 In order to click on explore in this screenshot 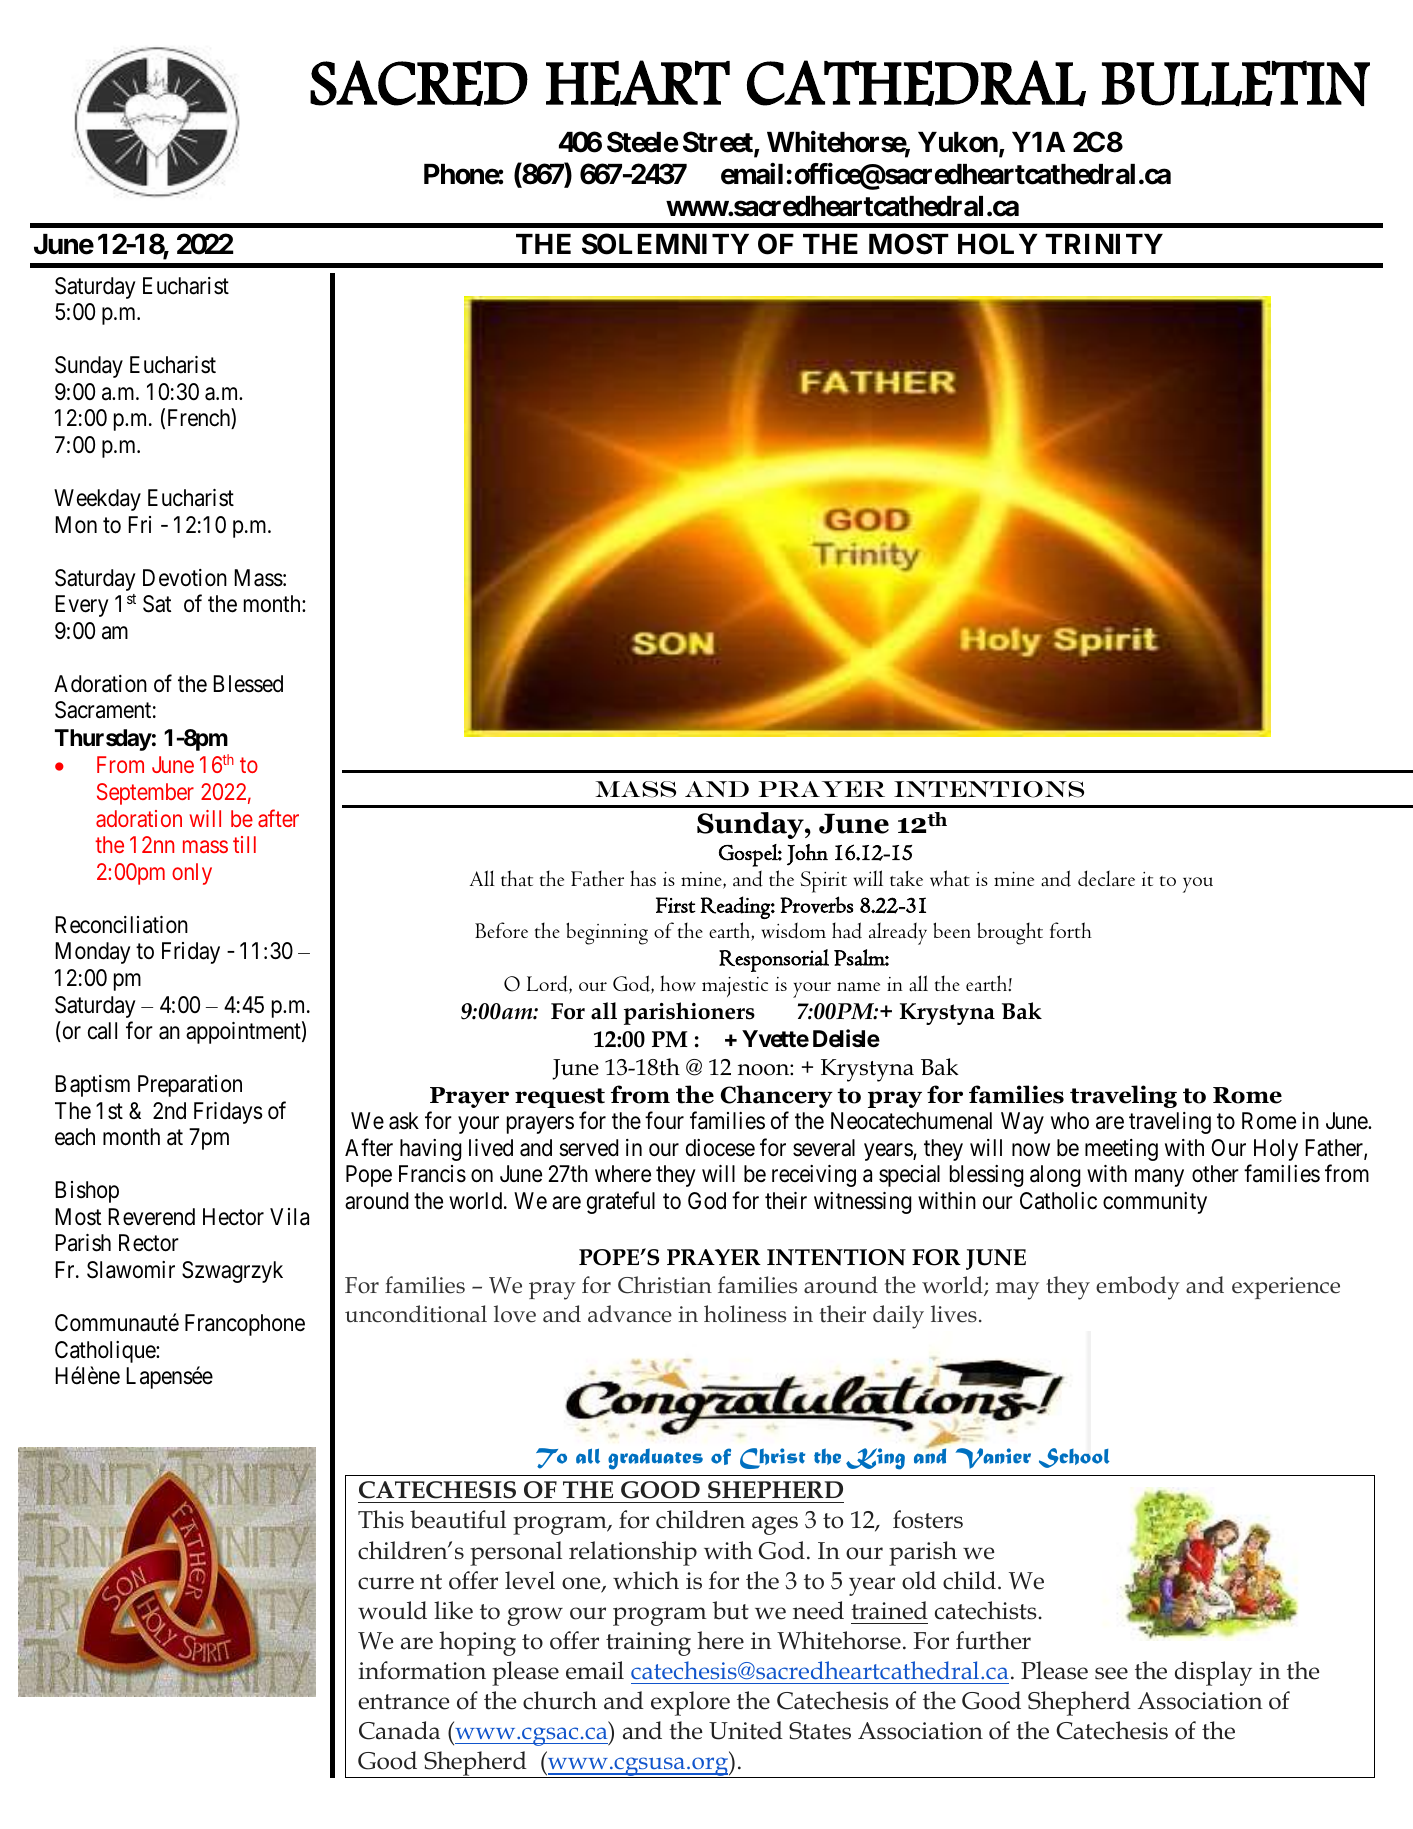, I will do `click(690, 1703)`.
